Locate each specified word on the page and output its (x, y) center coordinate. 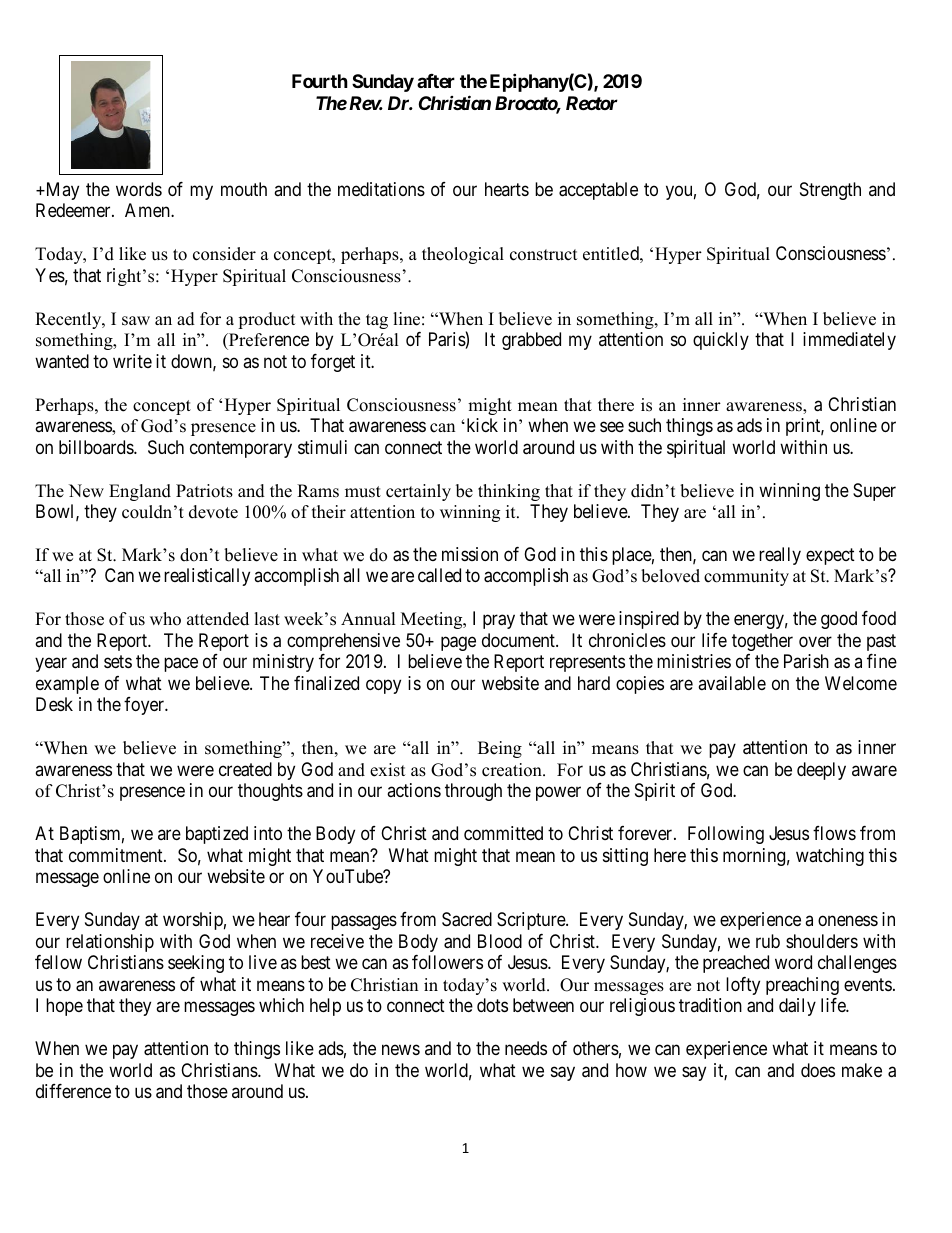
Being (500, 749)
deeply (821, 771)
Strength (830, 191)
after (436, 81)
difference (73, 1091)
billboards (97, 447)
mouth (244, 189)
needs (526, 1048)
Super (874, 492)
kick (481, 425)
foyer (145, 706)
